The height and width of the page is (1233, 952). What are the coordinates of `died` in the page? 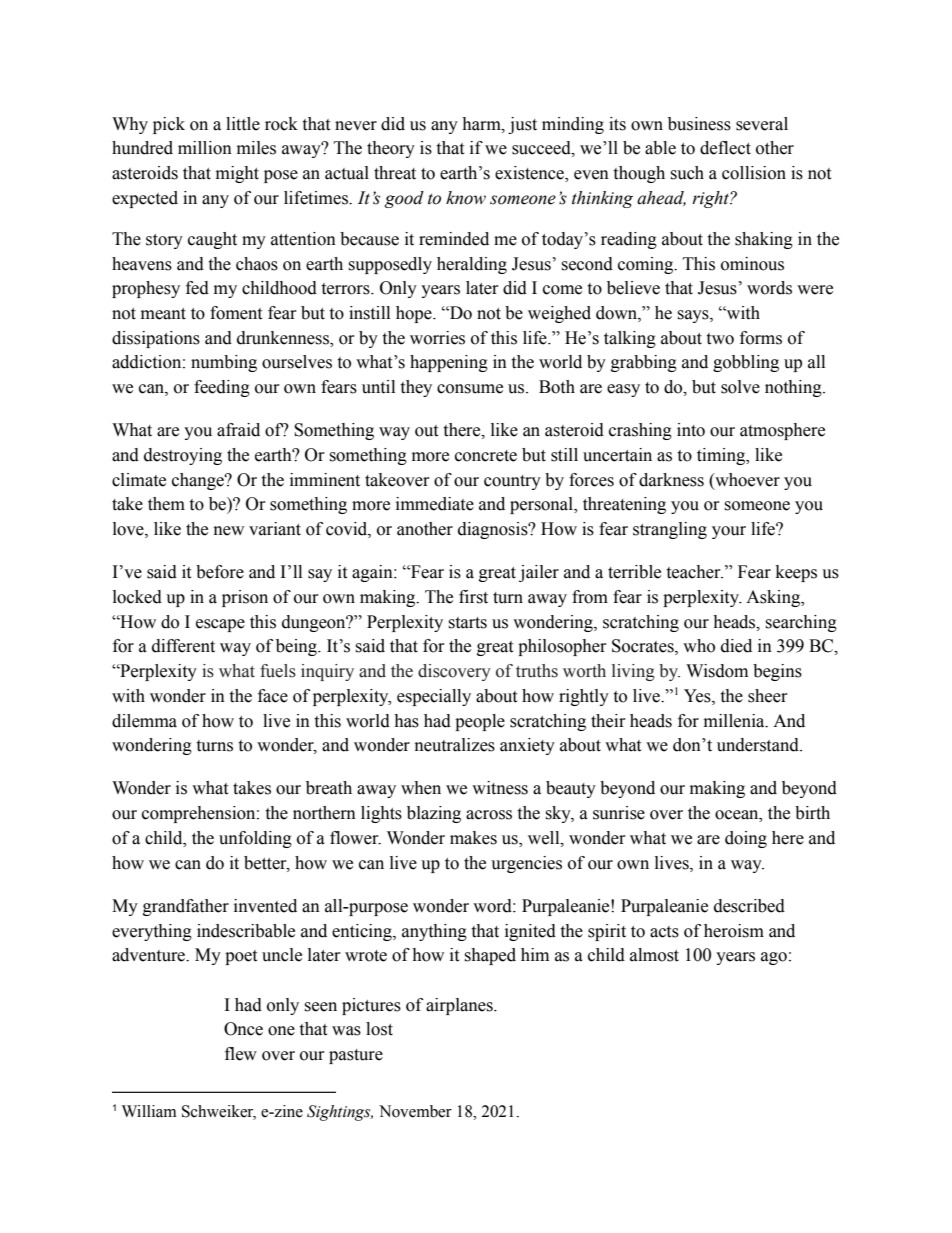 It's located at (736, 646).
